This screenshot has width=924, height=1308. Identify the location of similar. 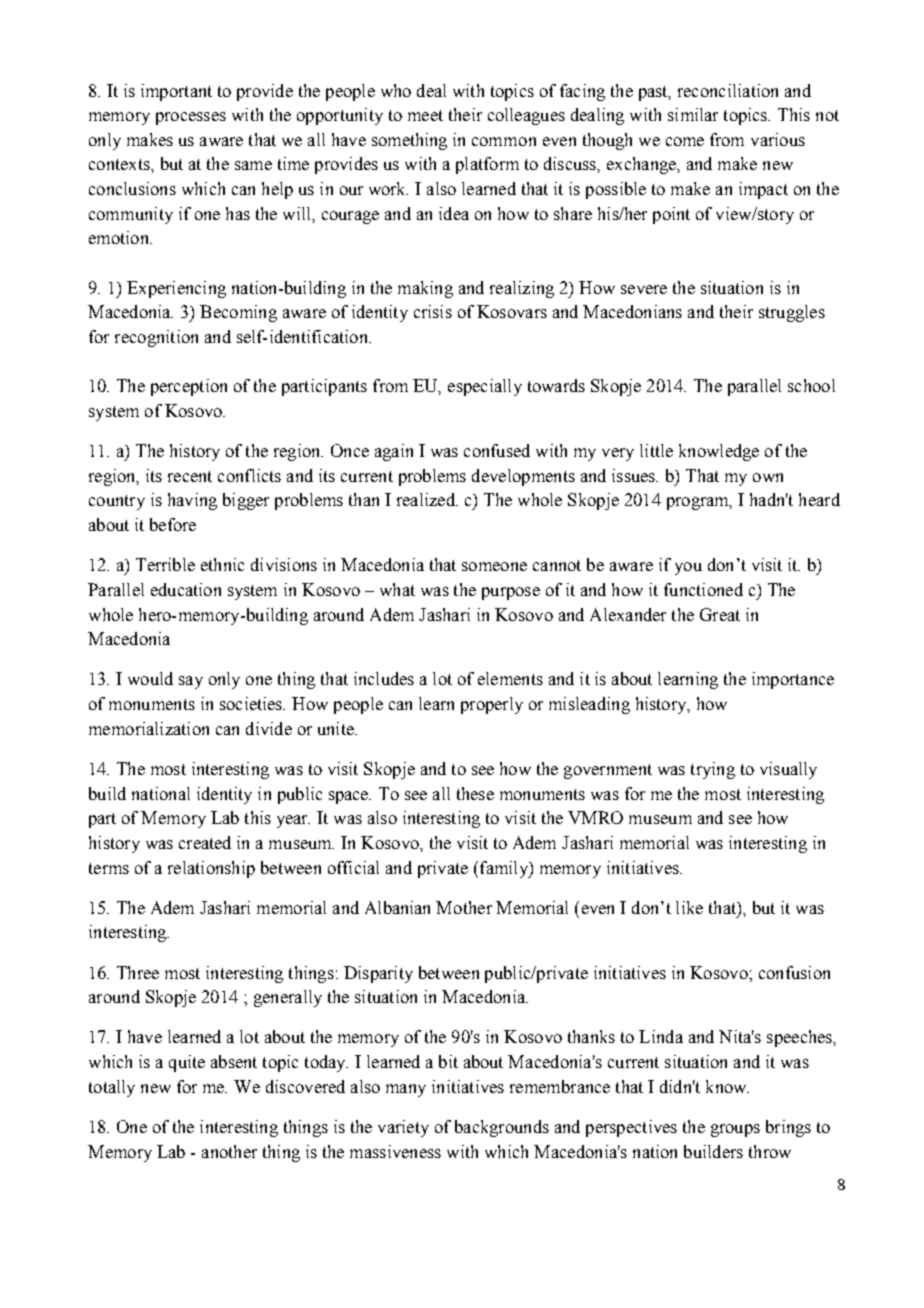
(693, 114).
